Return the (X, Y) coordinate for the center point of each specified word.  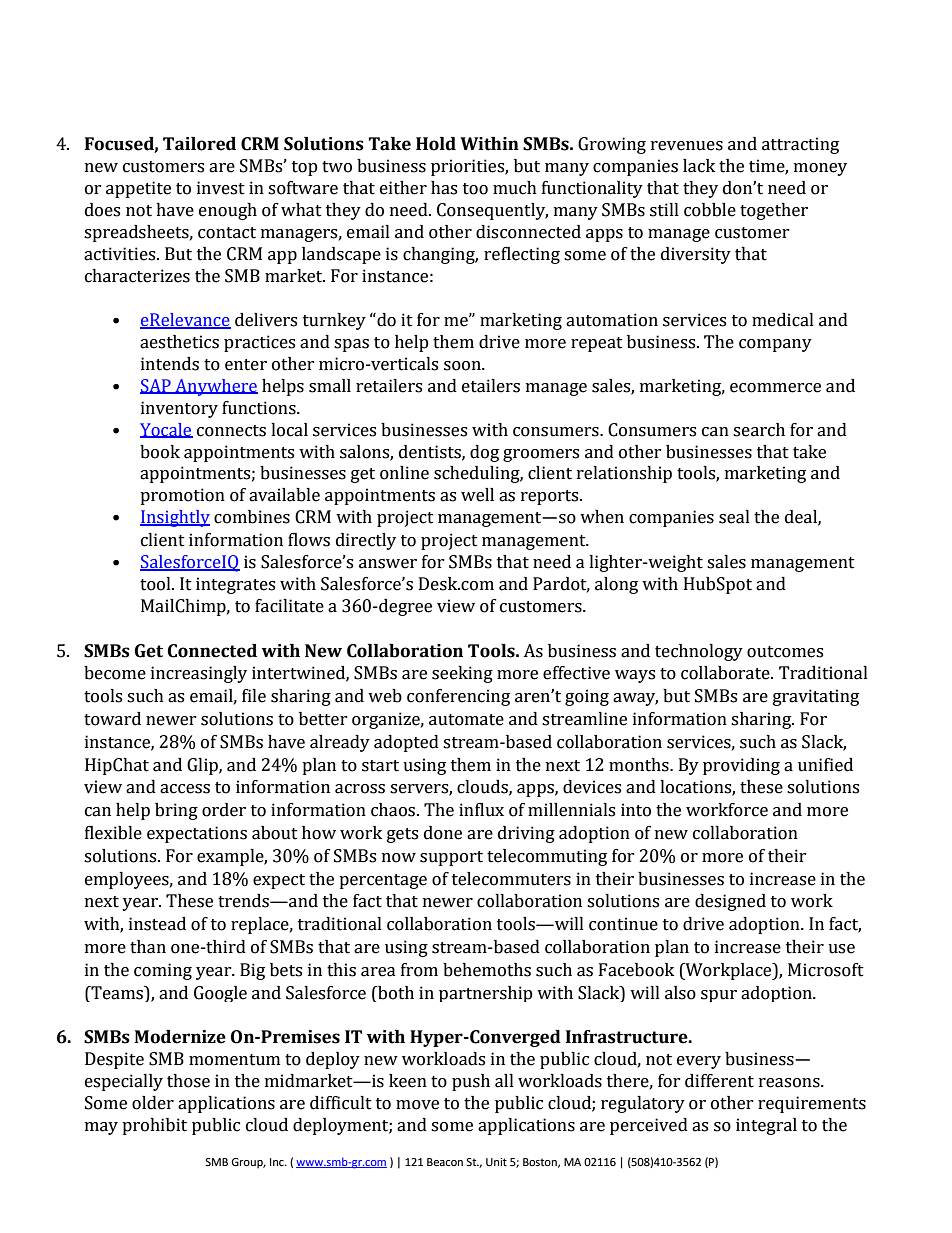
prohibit (154, 1126)
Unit (496, 1162)
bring (176, 811)
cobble (710, 210)
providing (741, 766)
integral (766, 1126)
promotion (182, 496)
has (444, 188)
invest (221, 188)
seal (734, 517)
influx (481, 809)
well (477, 495)
